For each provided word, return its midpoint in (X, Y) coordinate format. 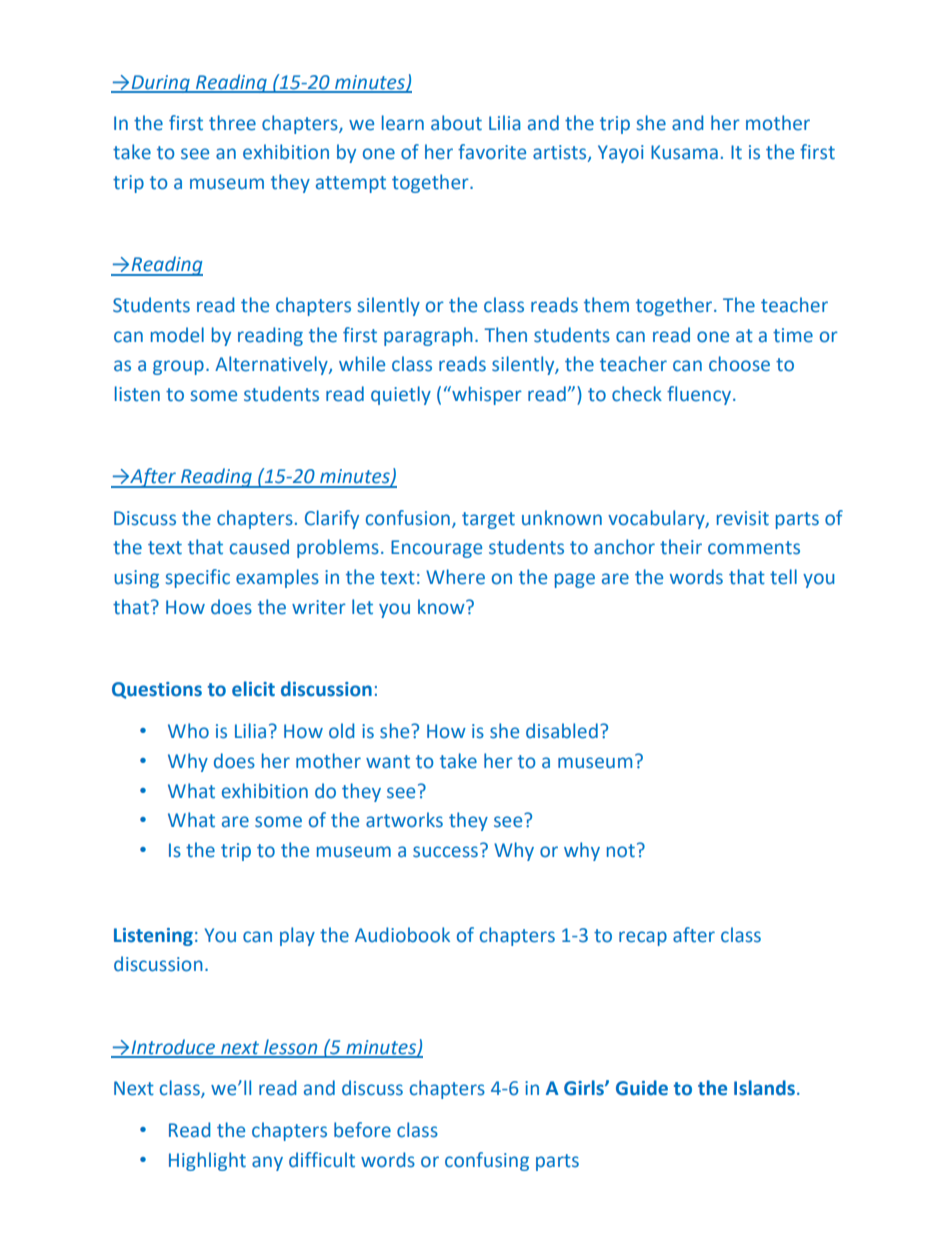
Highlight (207, 1161)
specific (197, 578)
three (232, 123)
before (362, 1130)
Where (455, 577)
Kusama (684, 152)
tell (783, 577)
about (456, 123)
